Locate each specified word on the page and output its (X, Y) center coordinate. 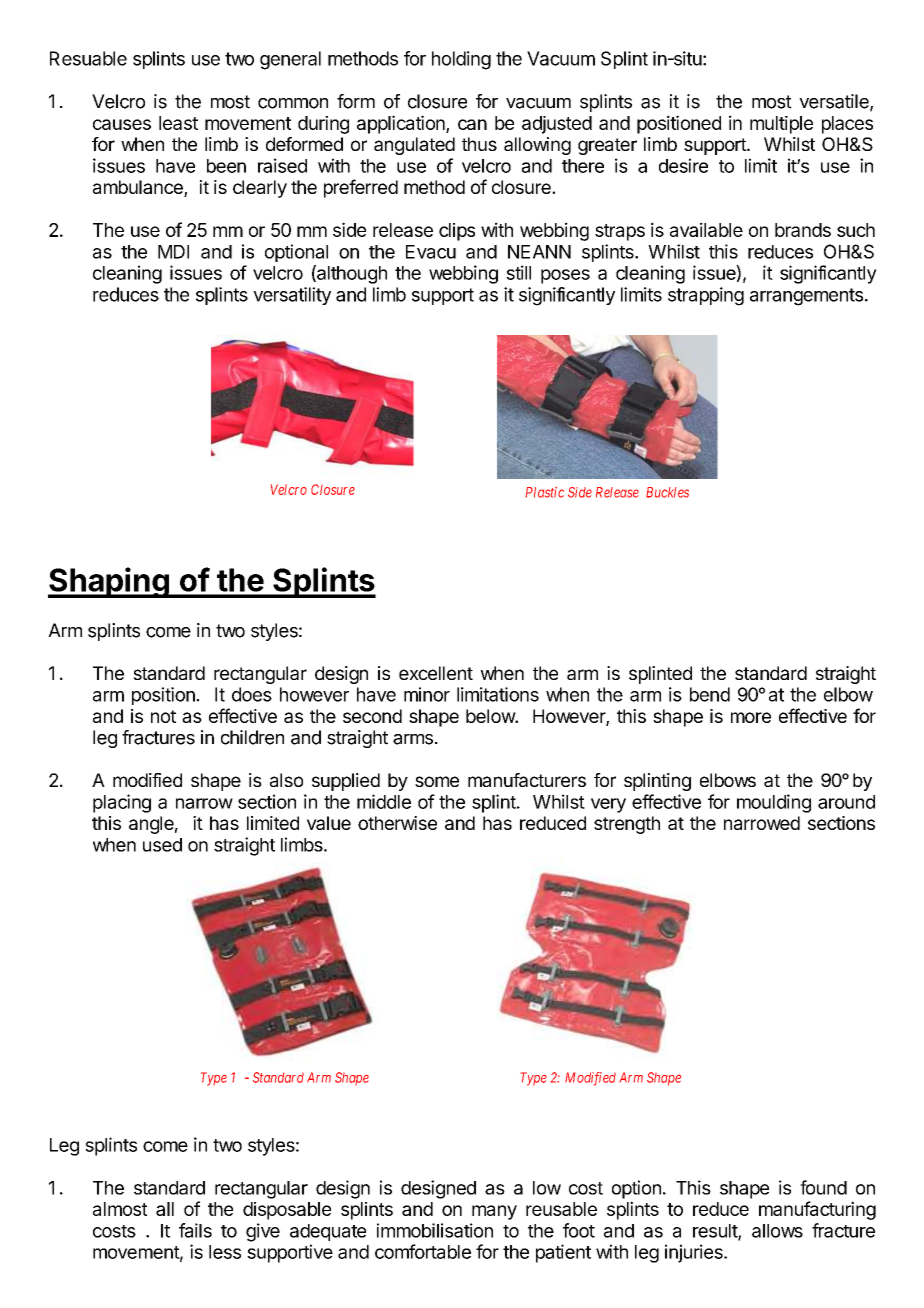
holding (461, 60)
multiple (781, 125)
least (178, 123)
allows (777, 1231)
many (494, 1212)
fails (195, 1230)
